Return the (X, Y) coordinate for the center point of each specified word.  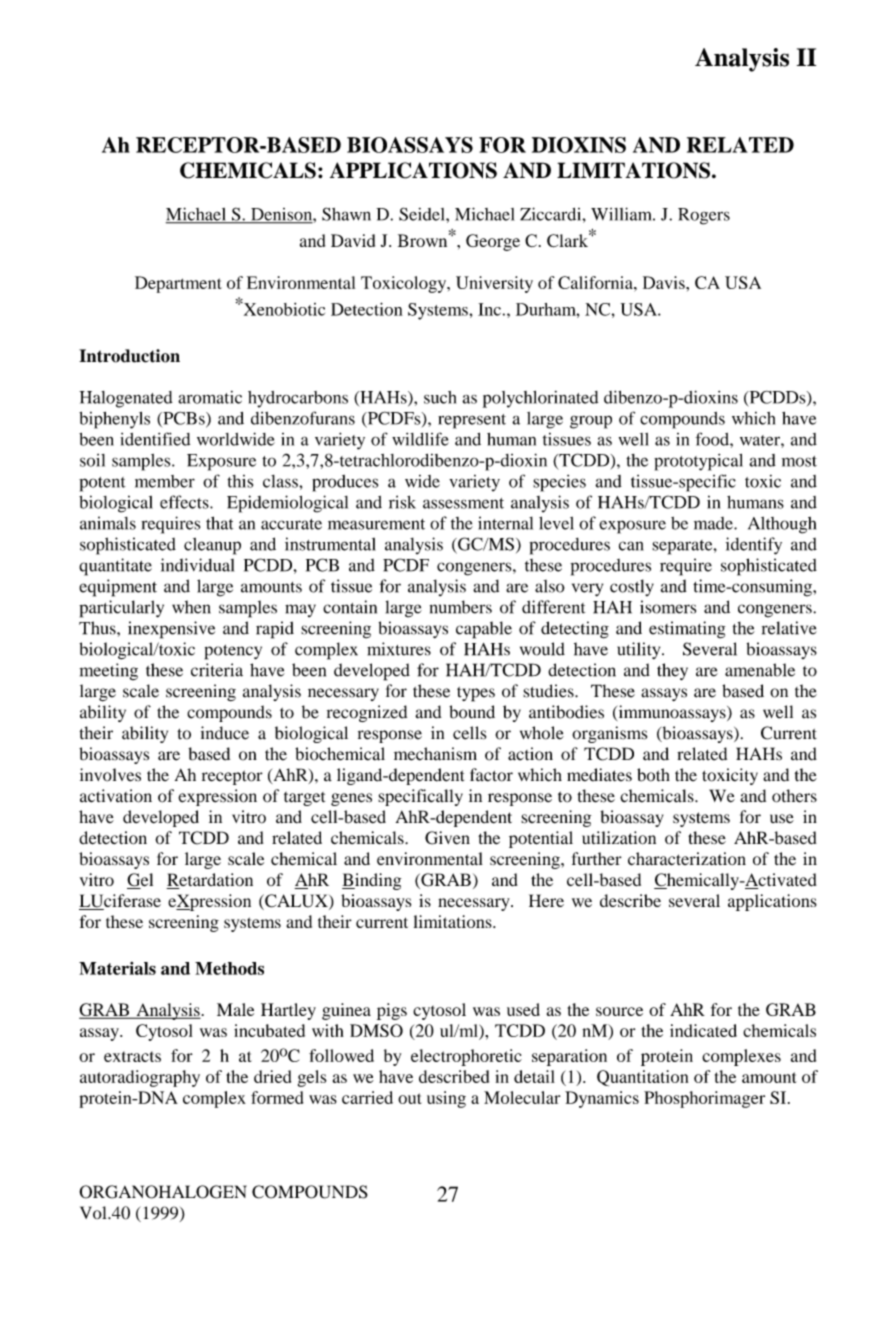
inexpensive (171, 630)
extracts (132, 1056)
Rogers (704, 216)
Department (178, 284)
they (672, 671)
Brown (424, 240)
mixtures (399, 649)
